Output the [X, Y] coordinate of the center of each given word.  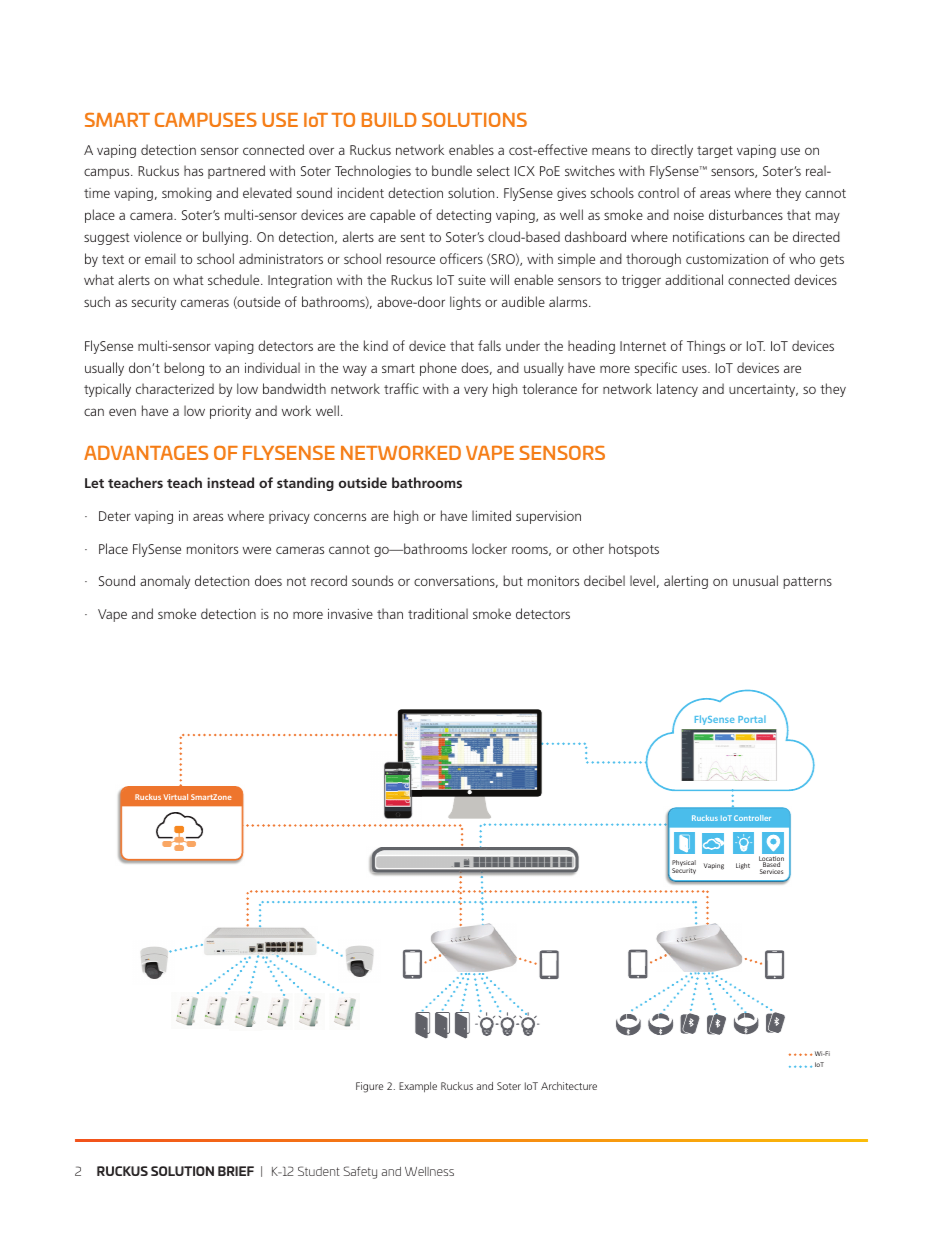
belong [184, 369]
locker [489, 548]
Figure [369, 1087]
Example [418, 1087]
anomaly [165, 582]
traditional [438, 613]
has [193, 170]
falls [489, 345]
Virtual [175, 797]
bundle [452, 170]
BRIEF [236, 1171]
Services [771, 871]
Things [706, 347]
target [715, 152]
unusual [755, 580]
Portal [752, 719]
